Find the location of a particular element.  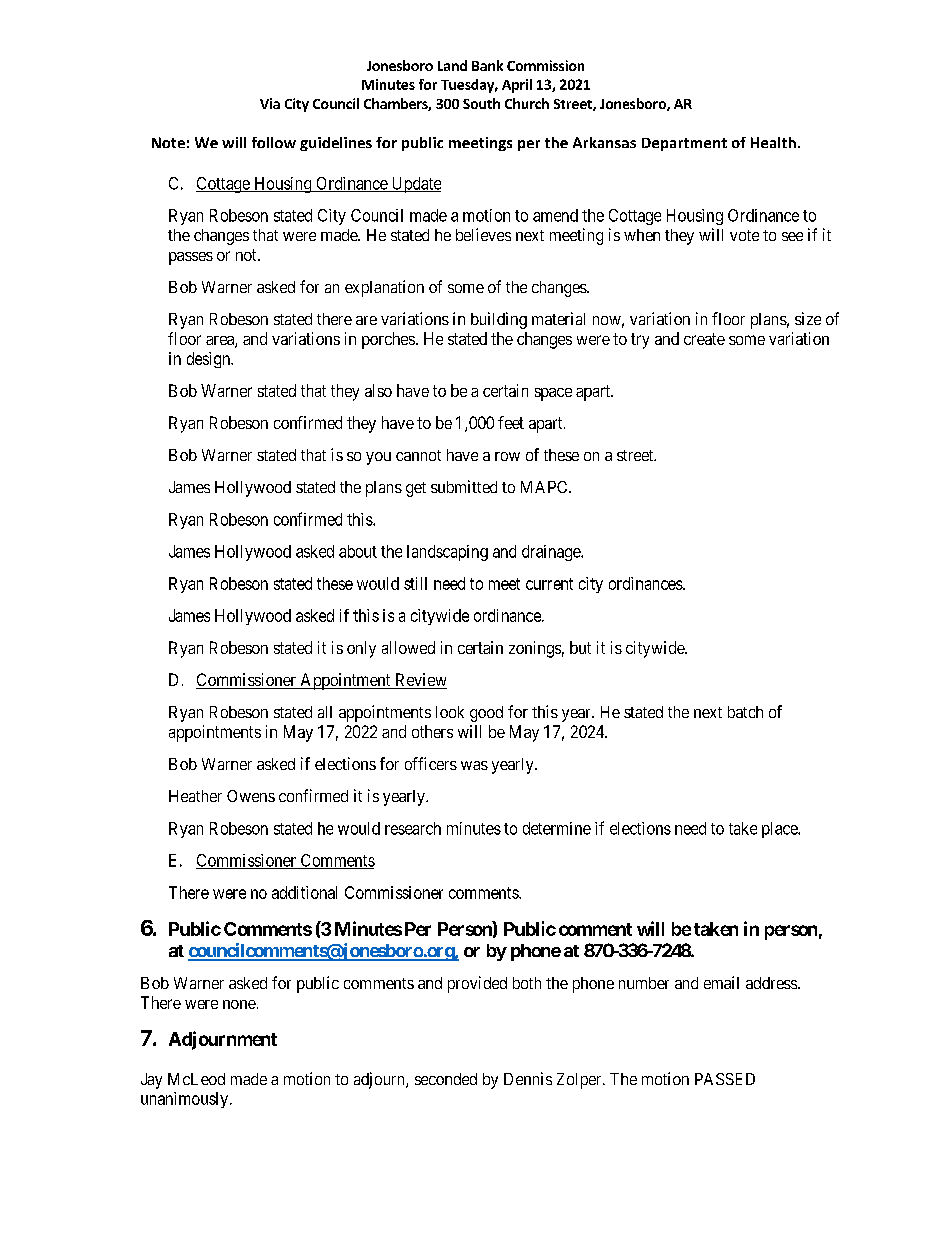

batch is located at coordinates (745, 712).
